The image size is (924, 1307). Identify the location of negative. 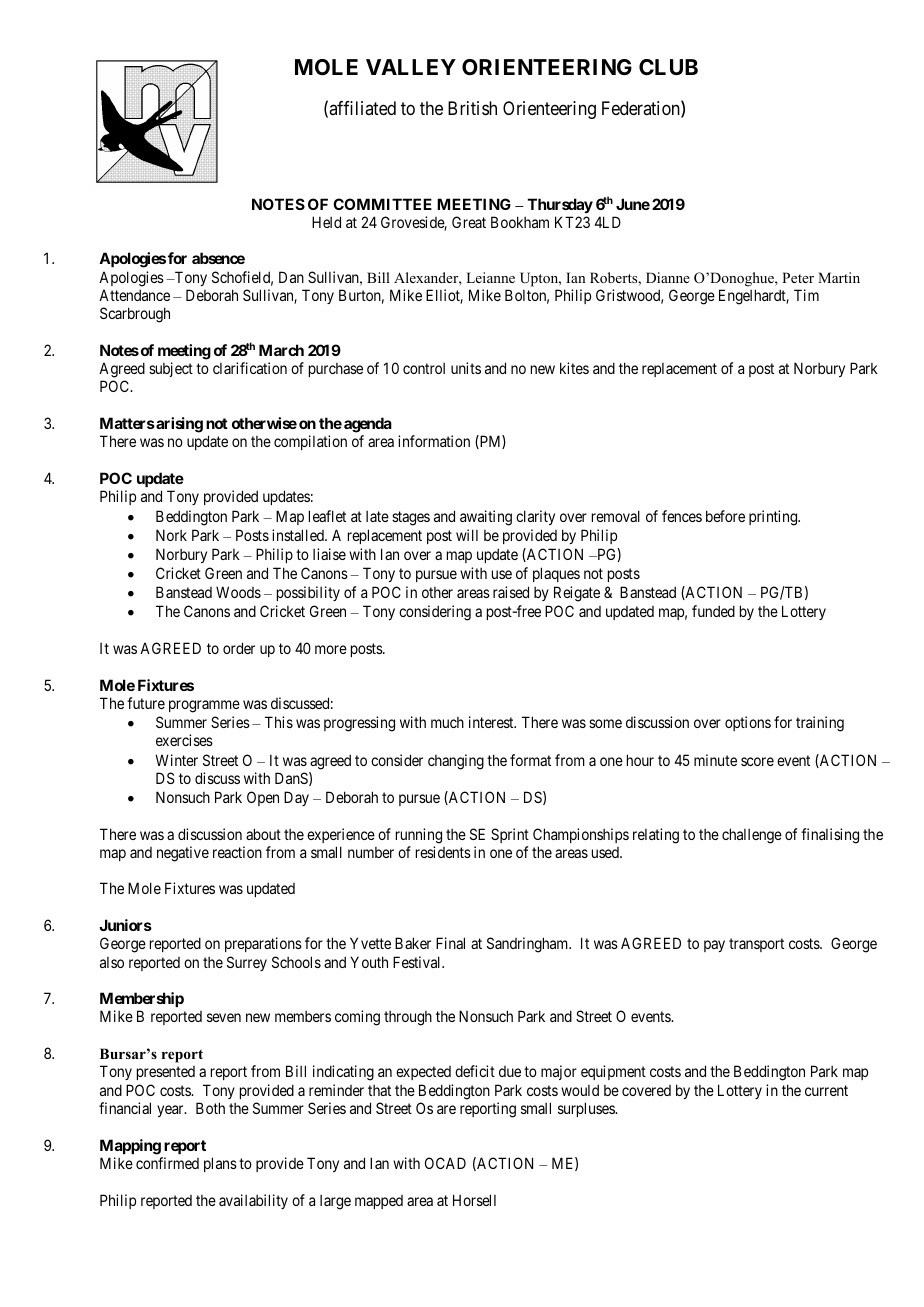
(183, 854).
